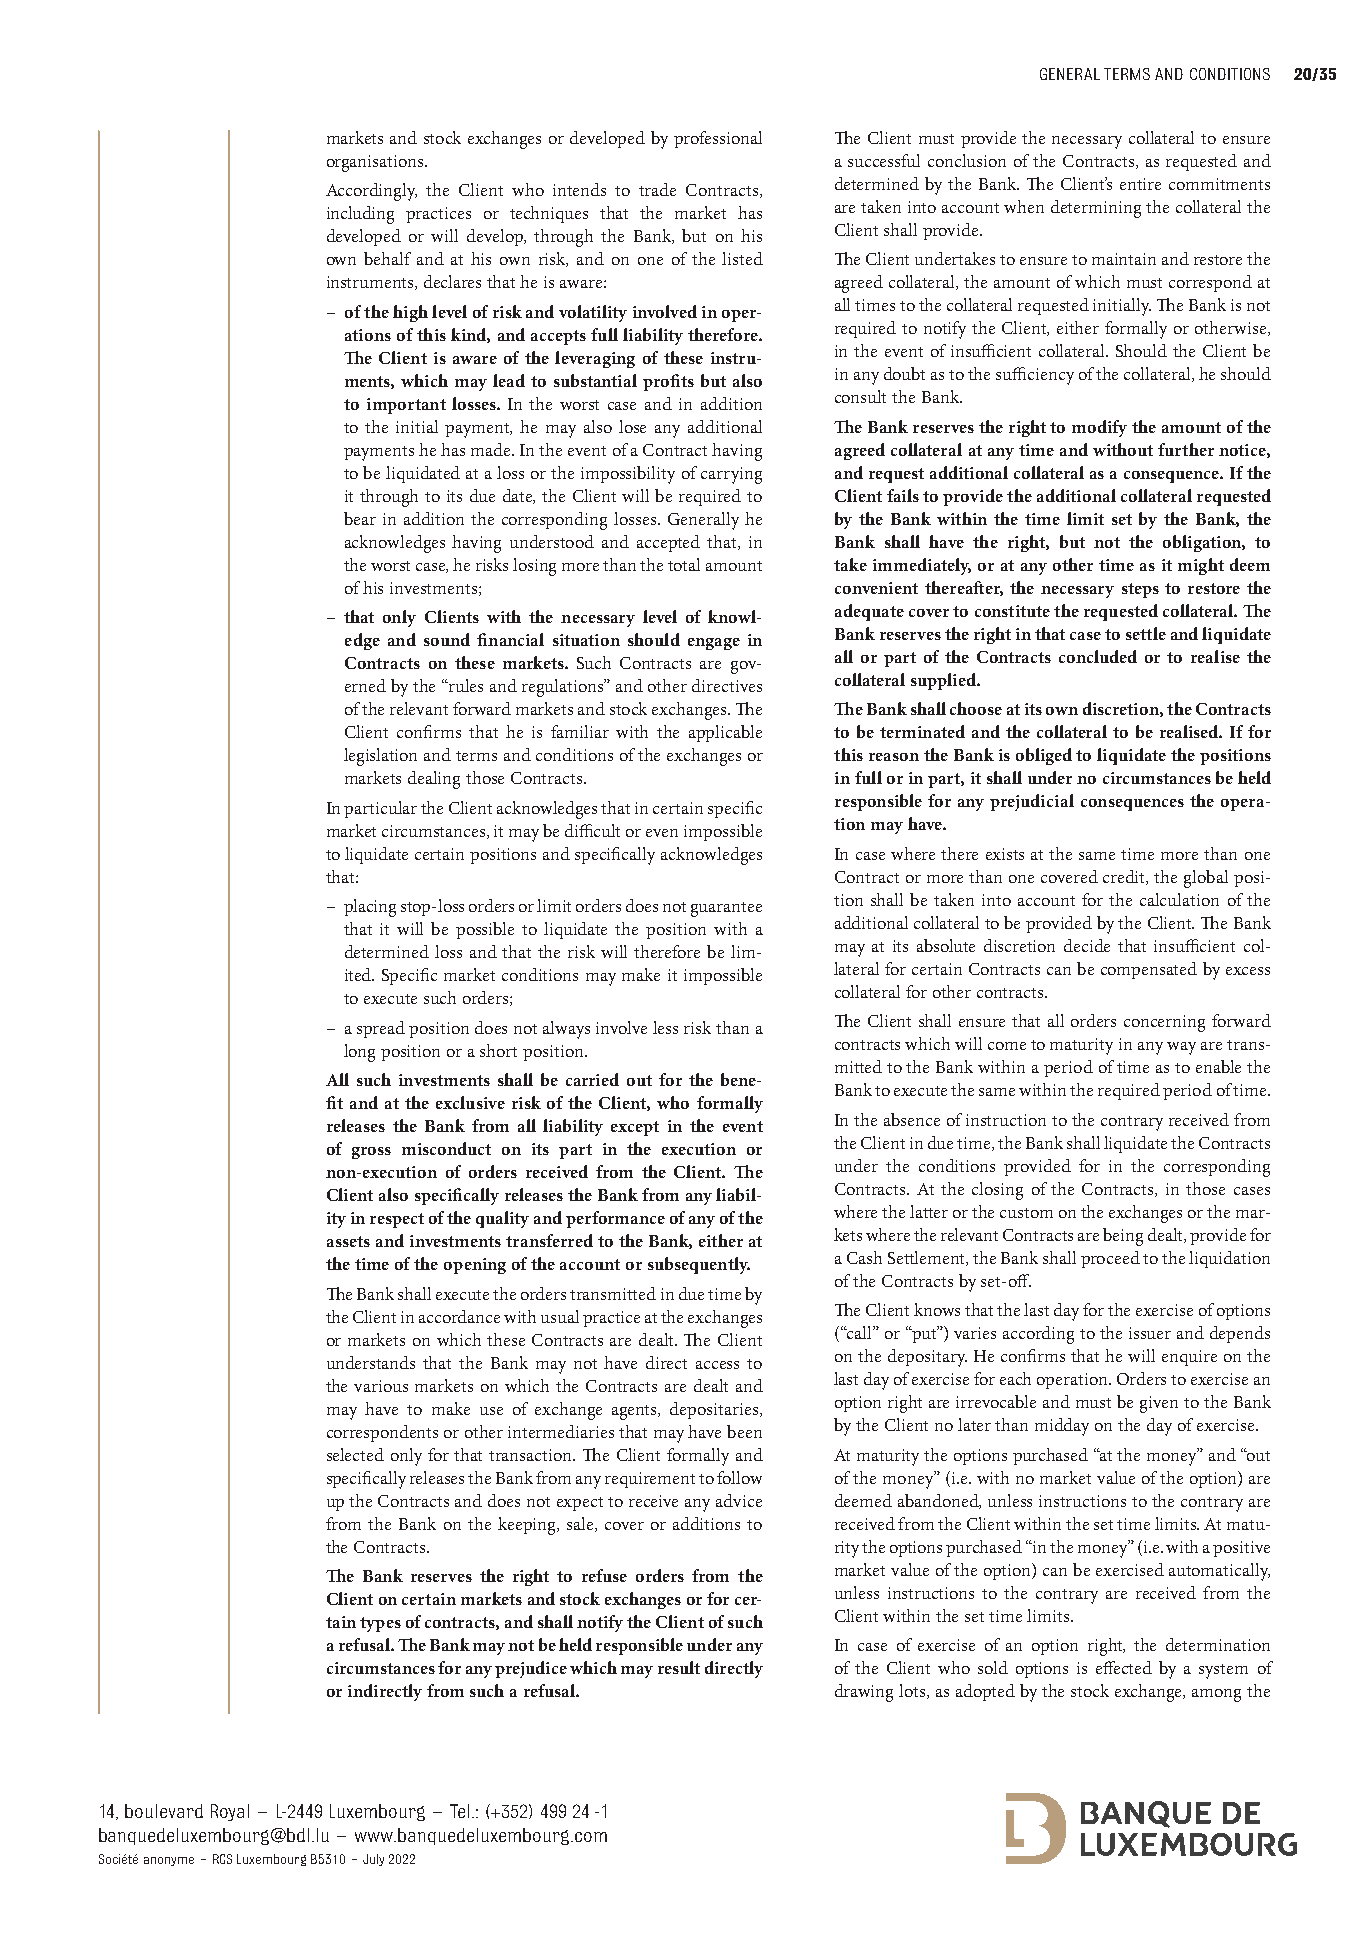  What do you see at coordinates (1140, 184) in the screenshot?
I see `entire` at bounding box center [1140, 184].
